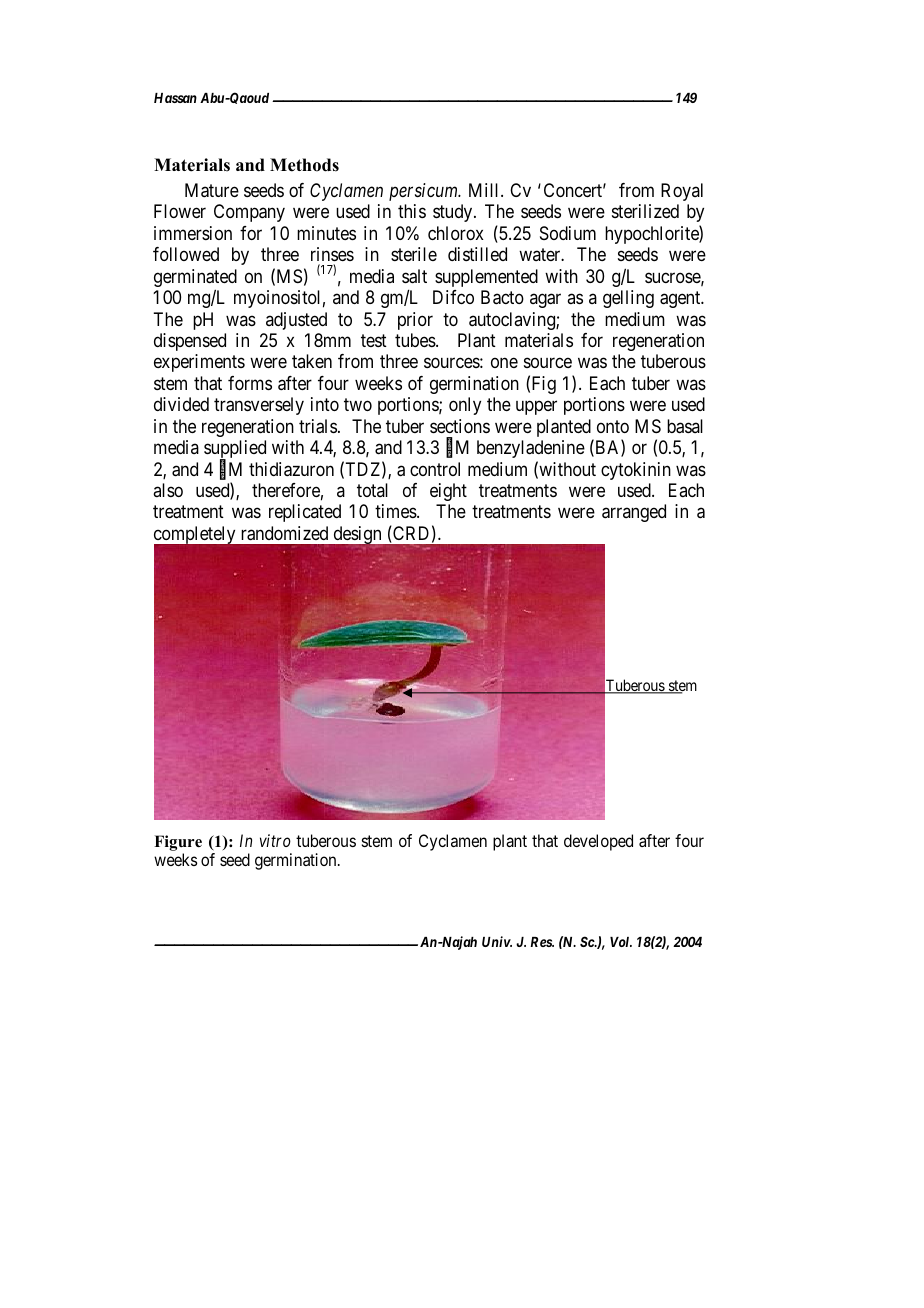  Describe the element at coordinates (175, 98) in the screenshot. I see `Hassan` at that location.
